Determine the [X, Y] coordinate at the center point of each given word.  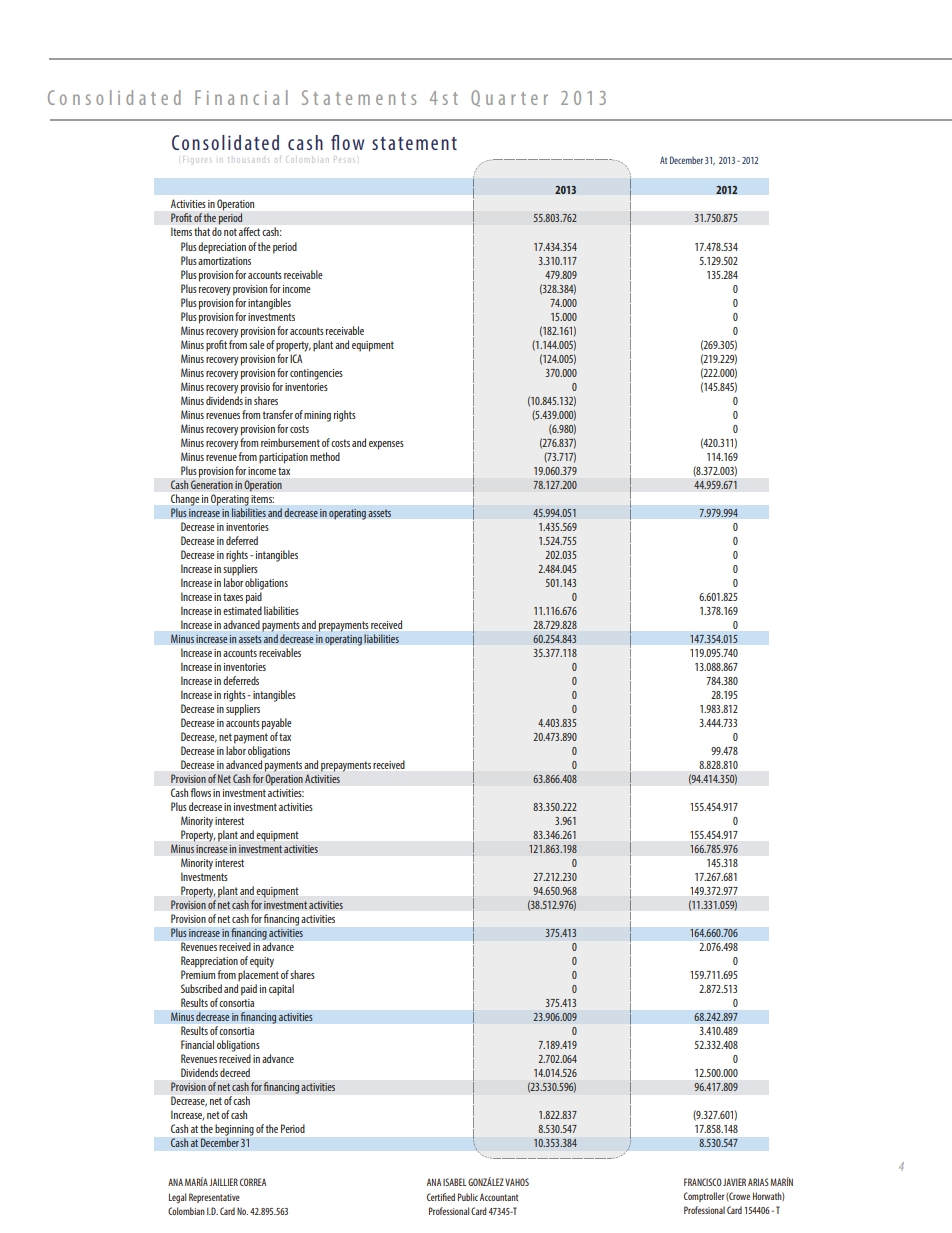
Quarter [509, 98]
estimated [242, 610]
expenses [386, 445]
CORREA [253, 1182]
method [325, 456]
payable [277, 724]
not [230, 232]
